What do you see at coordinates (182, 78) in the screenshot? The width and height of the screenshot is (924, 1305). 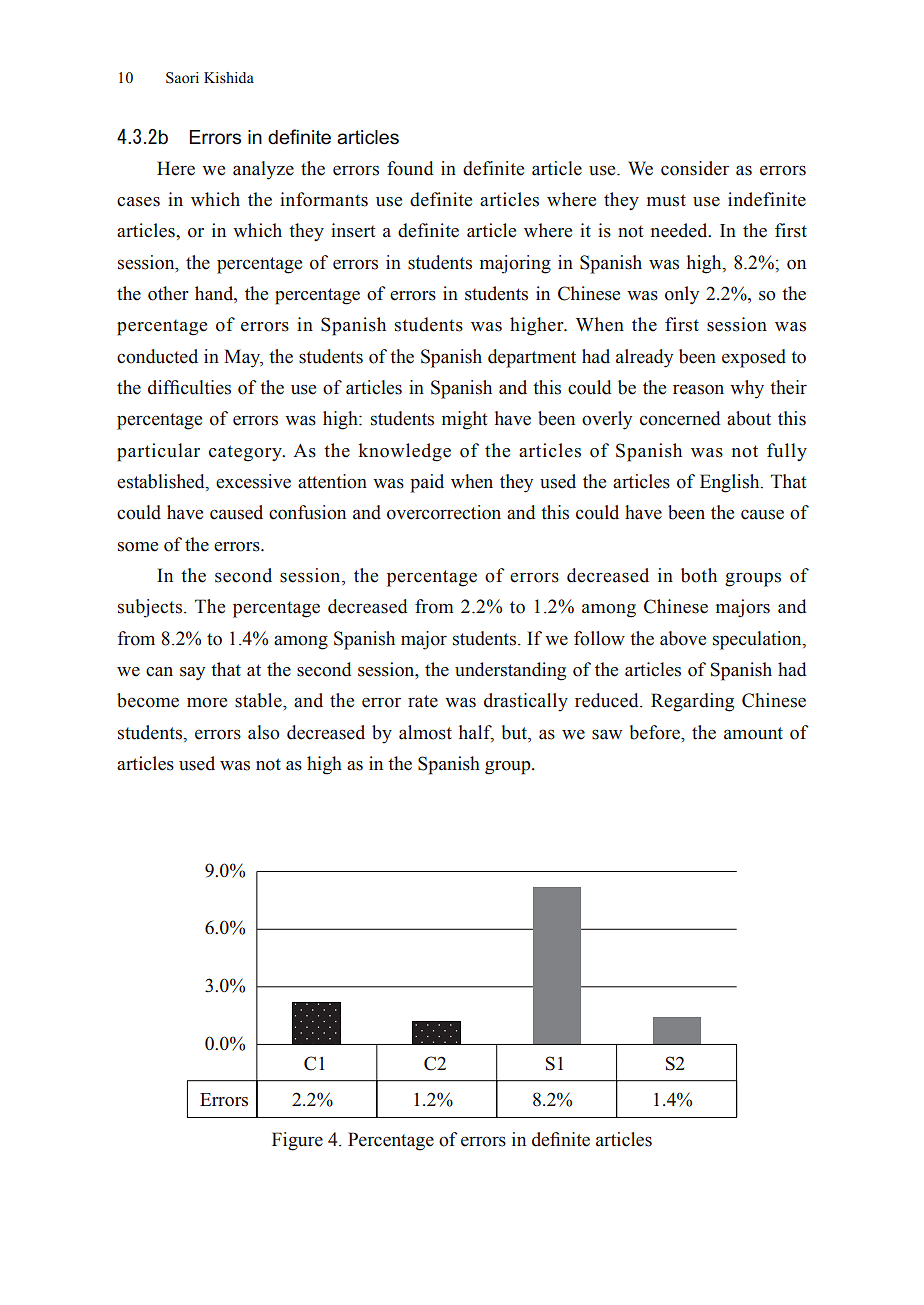 I see `Saori` at bounding box center [182, 78].
